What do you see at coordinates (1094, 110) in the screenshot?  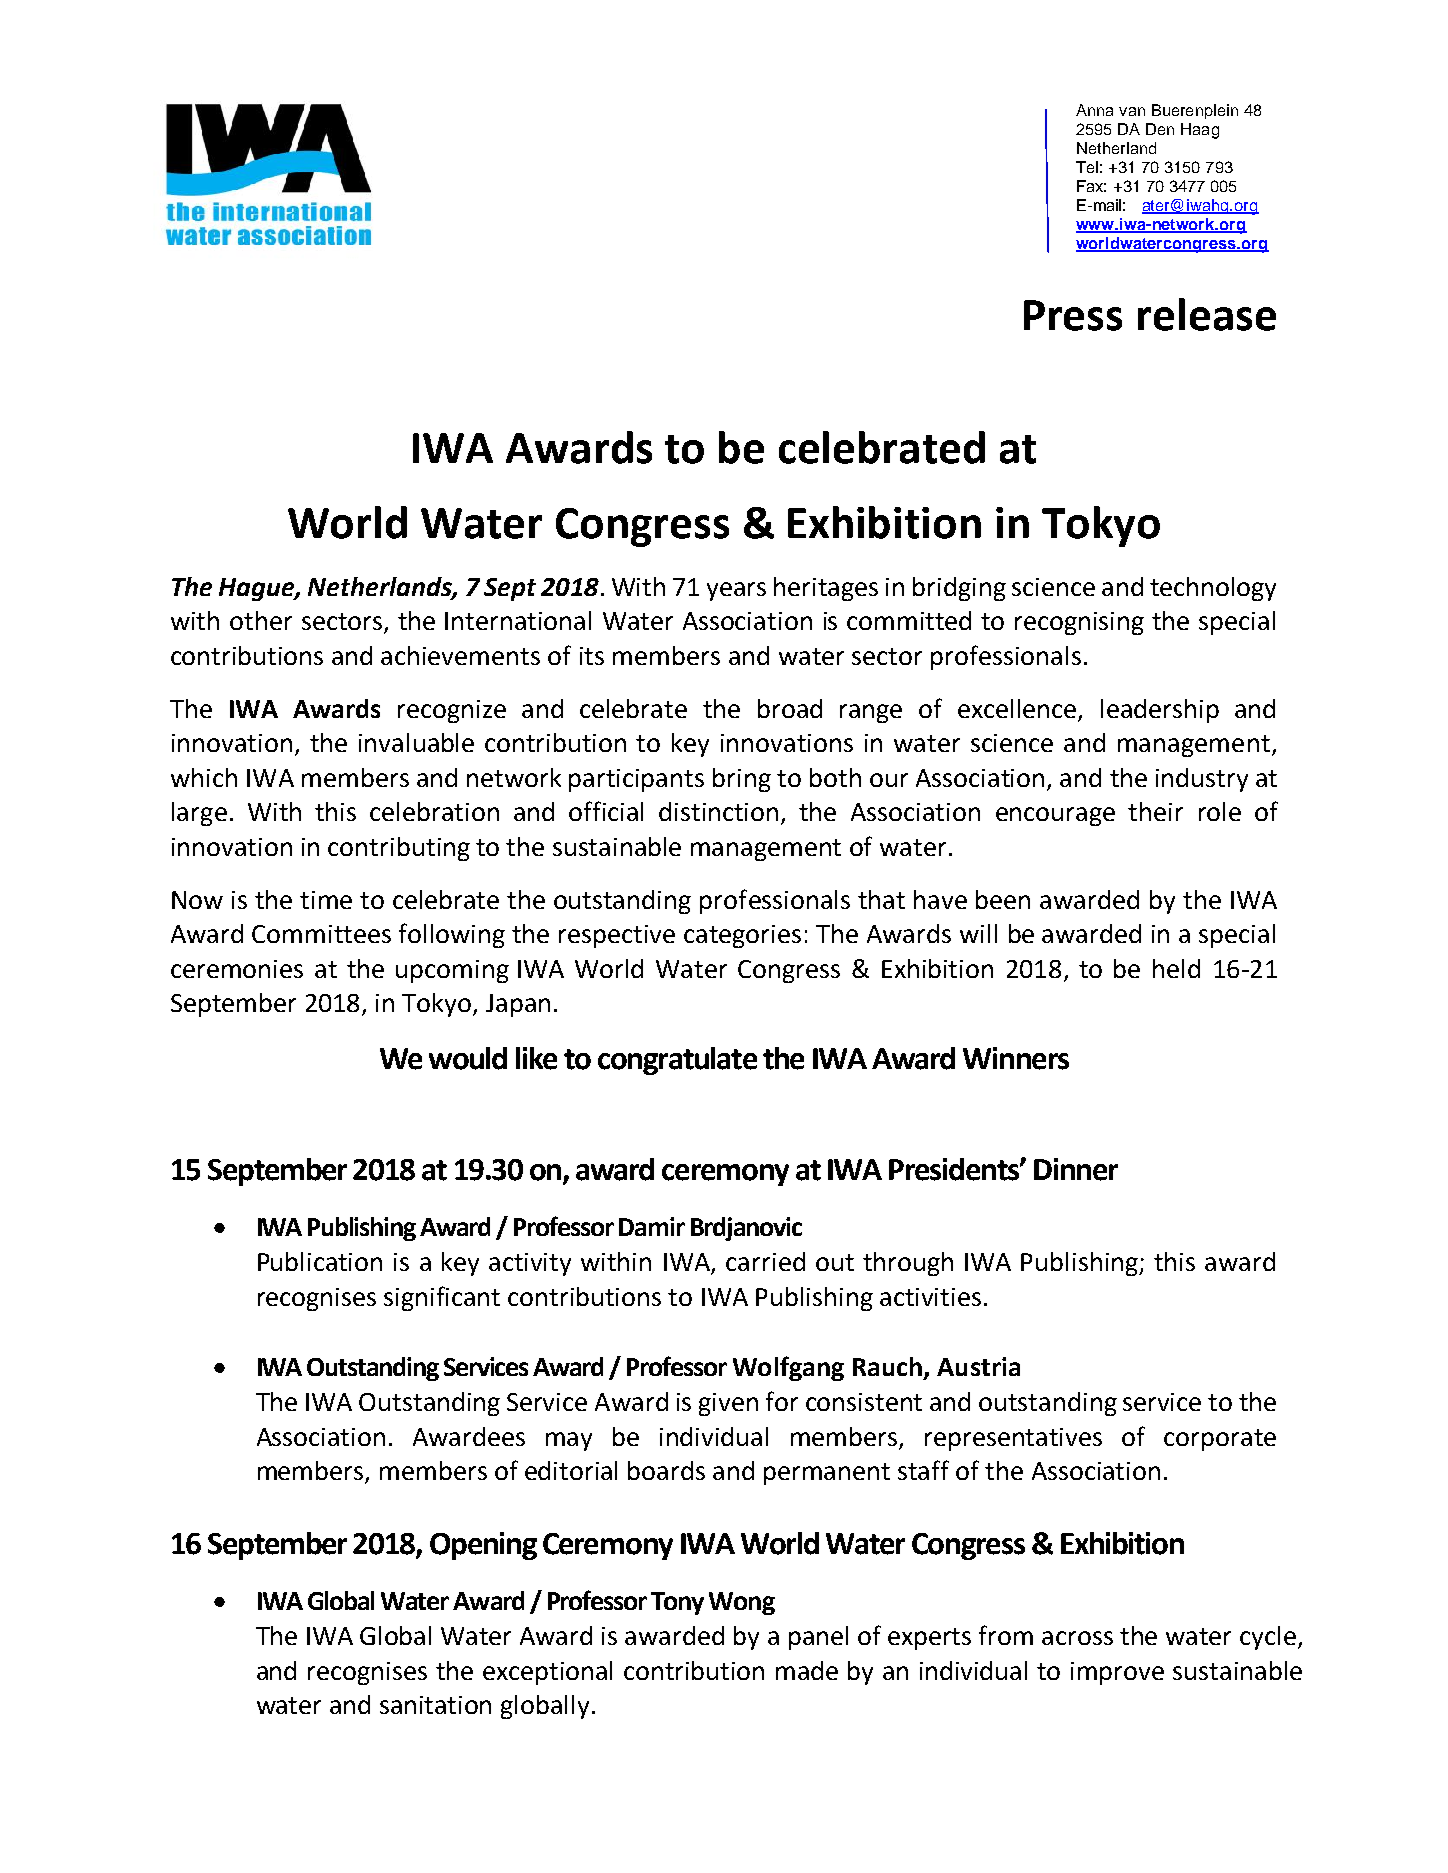 I see `Anna` at bounding box center [1094, 110].
